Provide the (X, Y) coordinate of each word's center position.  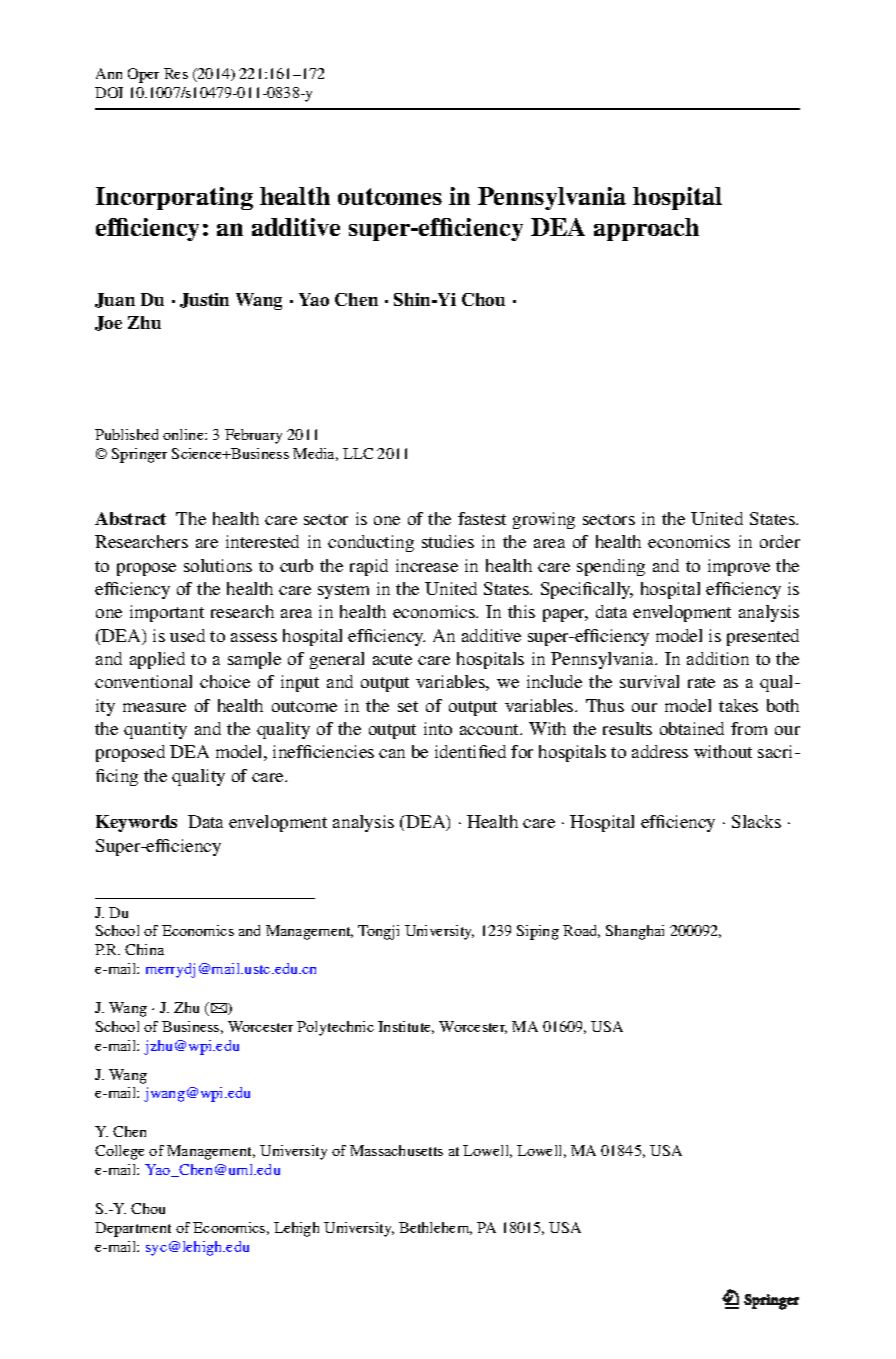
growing (544, 520)
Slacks (756, 821)
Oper (143, 75)
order (780, 541)
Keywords (136, 823)
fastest (482, 518)
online (184, 434)
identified (470, 751)
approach (646, 229)
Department (133, 1229)
